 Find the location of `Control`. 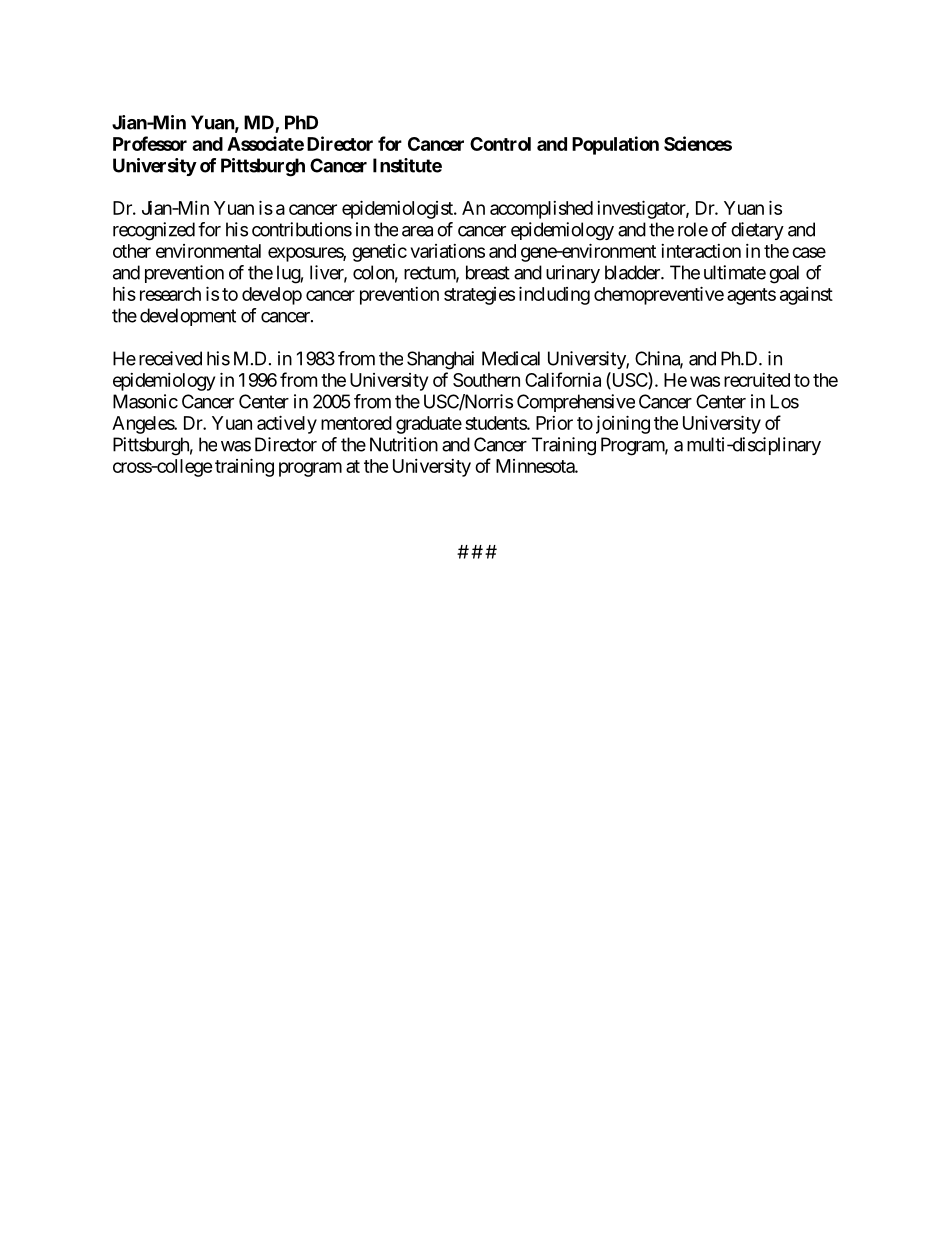

Control is located at coordinates (500, 144).
